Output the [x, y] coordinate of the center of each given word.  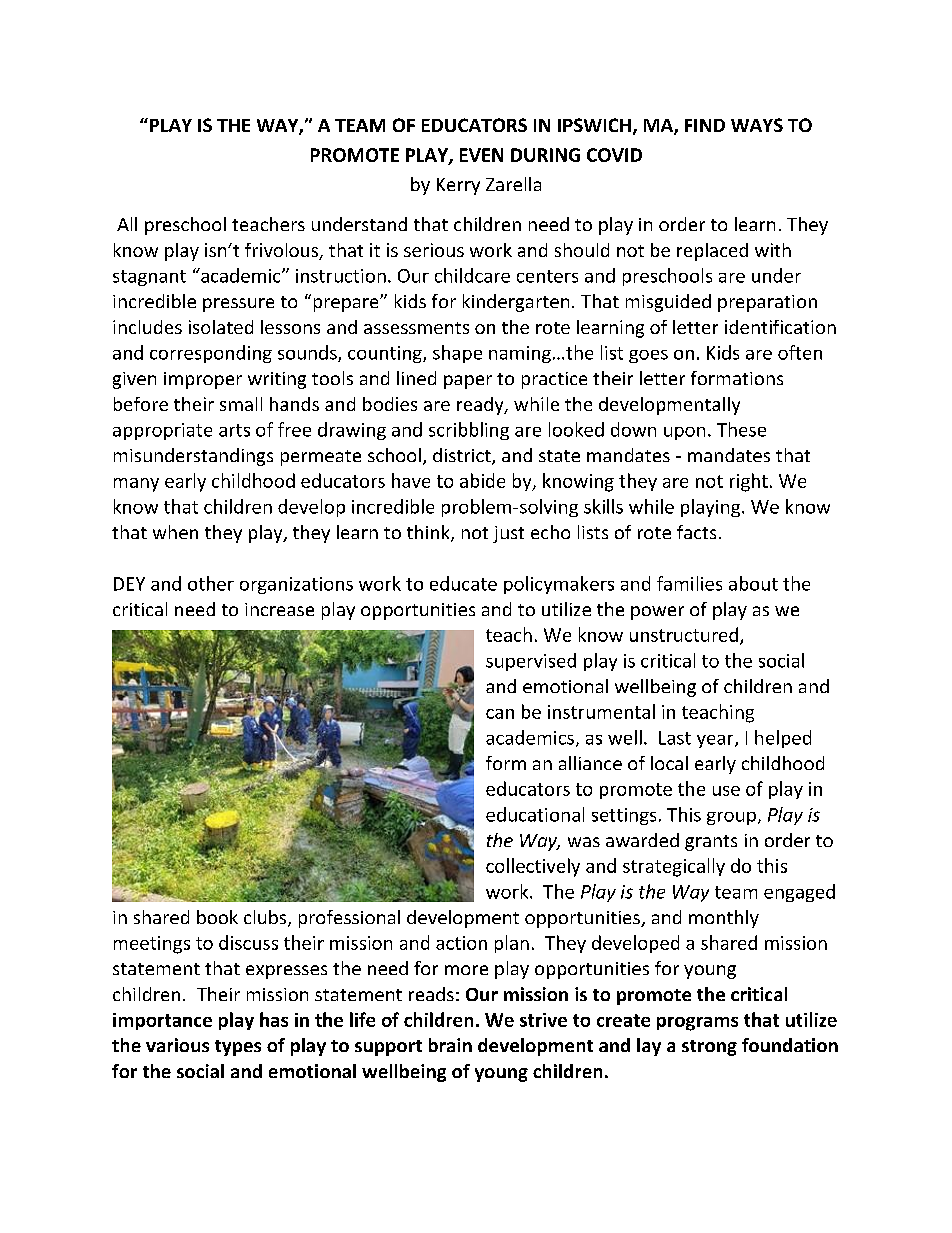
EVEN [481, 155]
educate [463, 583]
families [689, 583]
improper [203, 380]
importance [162, 1021]
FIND [705, 125]
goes [648, 356]
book [217, 917]
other [211, 583]
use [726, 791]
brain [450, 1045]
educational [535, 814]
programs [697, 1024]
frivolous [283, 251]
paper [468, 382]
